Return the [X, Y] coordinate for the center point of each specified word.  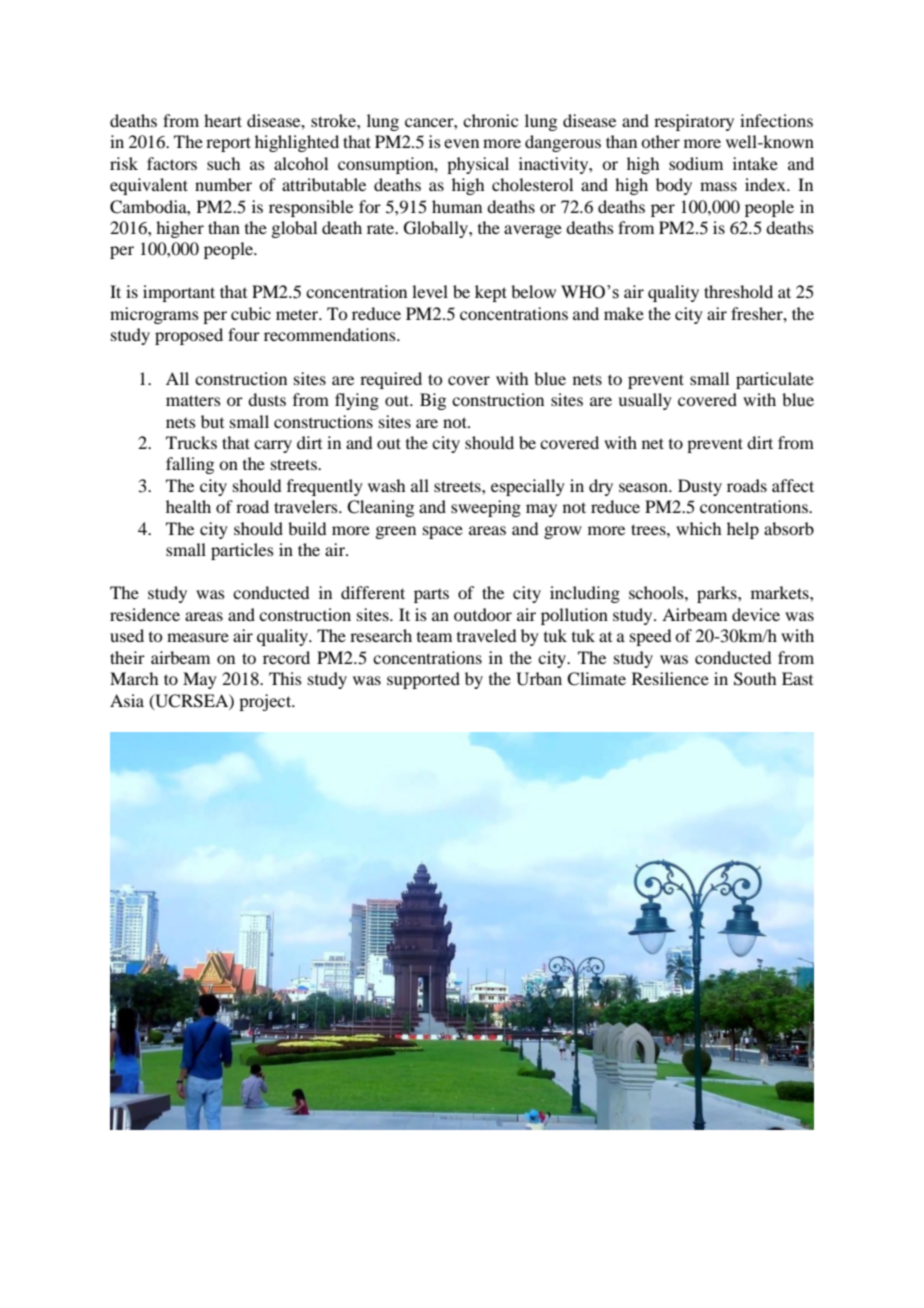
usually [645, 401]
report [228, 144]
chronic [490, 120]
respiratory [694, 122]
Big [433, 401]
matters [193, 400]
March [134, 678]
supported [423, 680]
